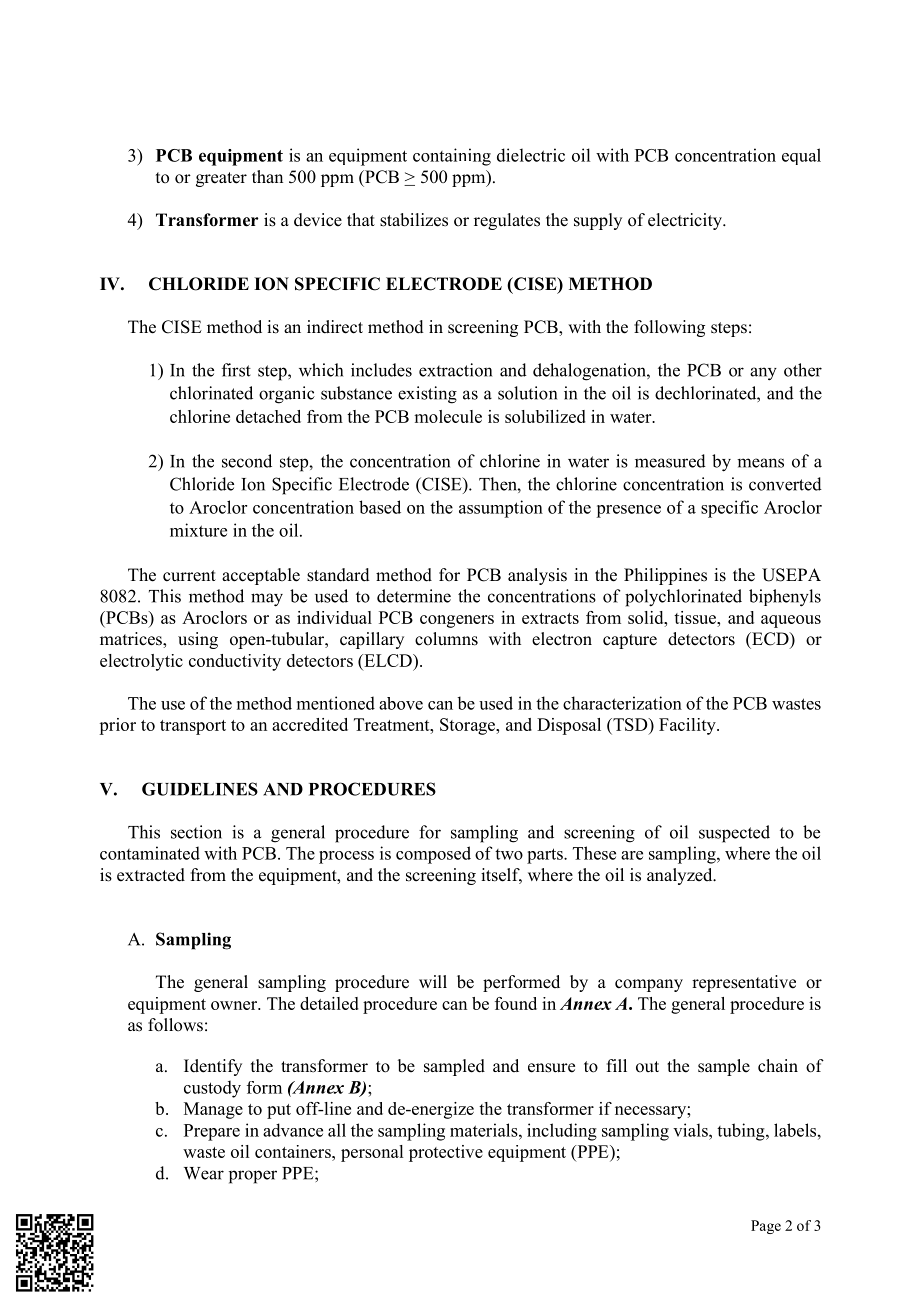 The width and height of the image is (924, 1308). Describe the element at coordinates (193, 727) in the image. I see `transport` at that location.
